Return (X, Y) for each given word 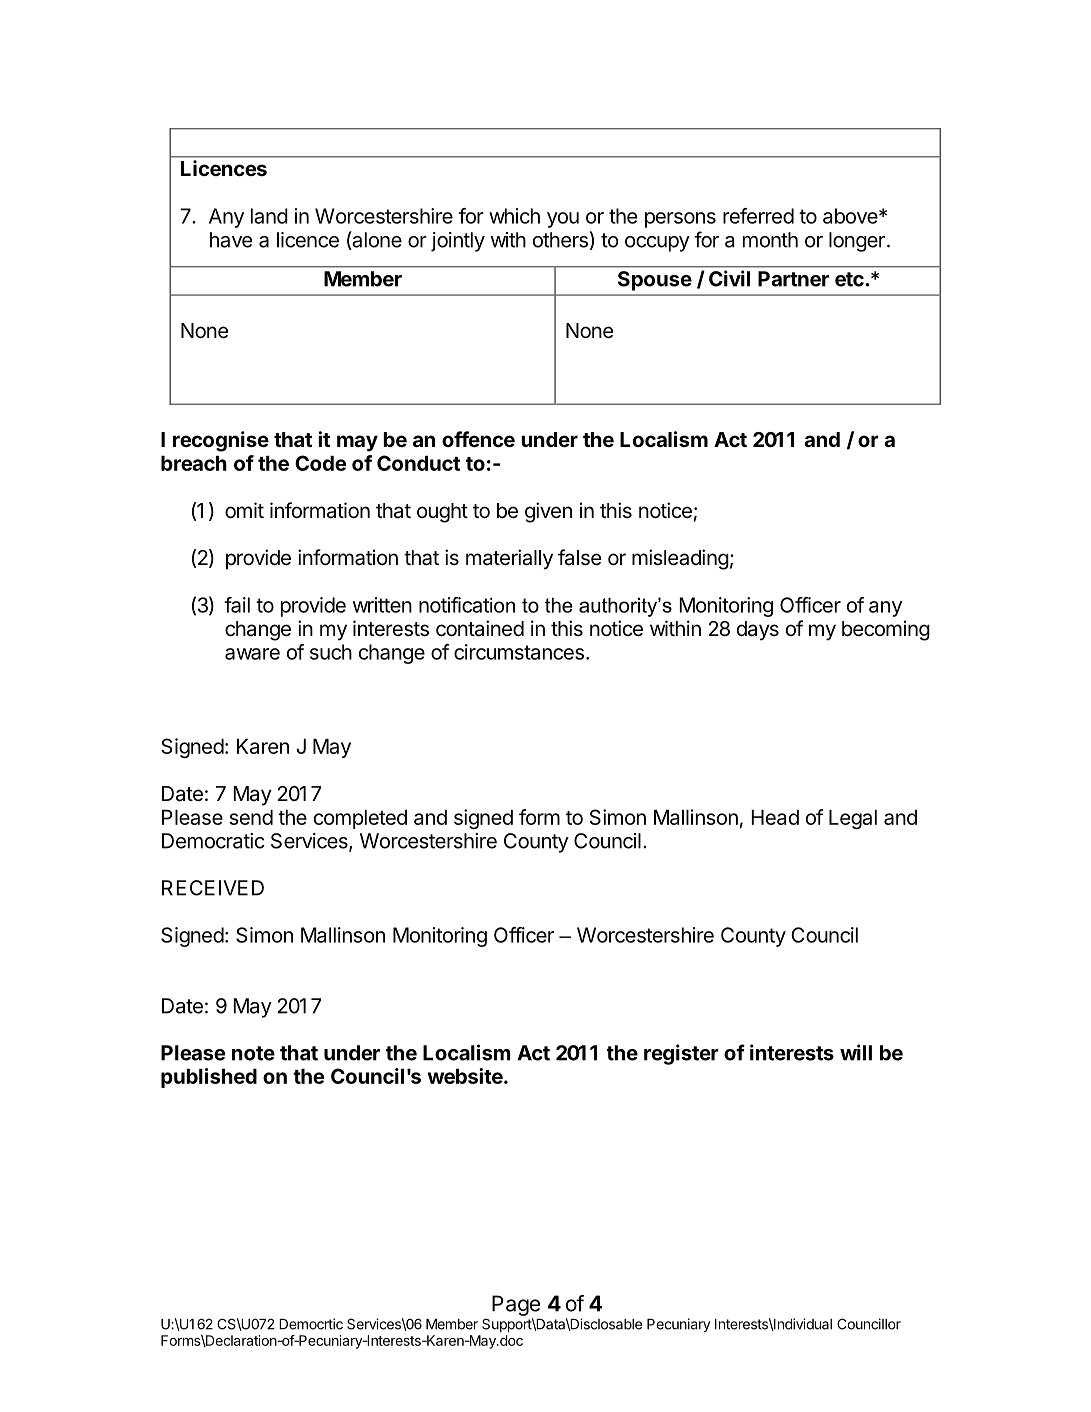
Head (775, 817)
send (251, 817)
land (269, 216)
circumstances (519, 652)
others (560, 240)
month (770, 240)
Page (516, 1305)
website (465, 1076)
